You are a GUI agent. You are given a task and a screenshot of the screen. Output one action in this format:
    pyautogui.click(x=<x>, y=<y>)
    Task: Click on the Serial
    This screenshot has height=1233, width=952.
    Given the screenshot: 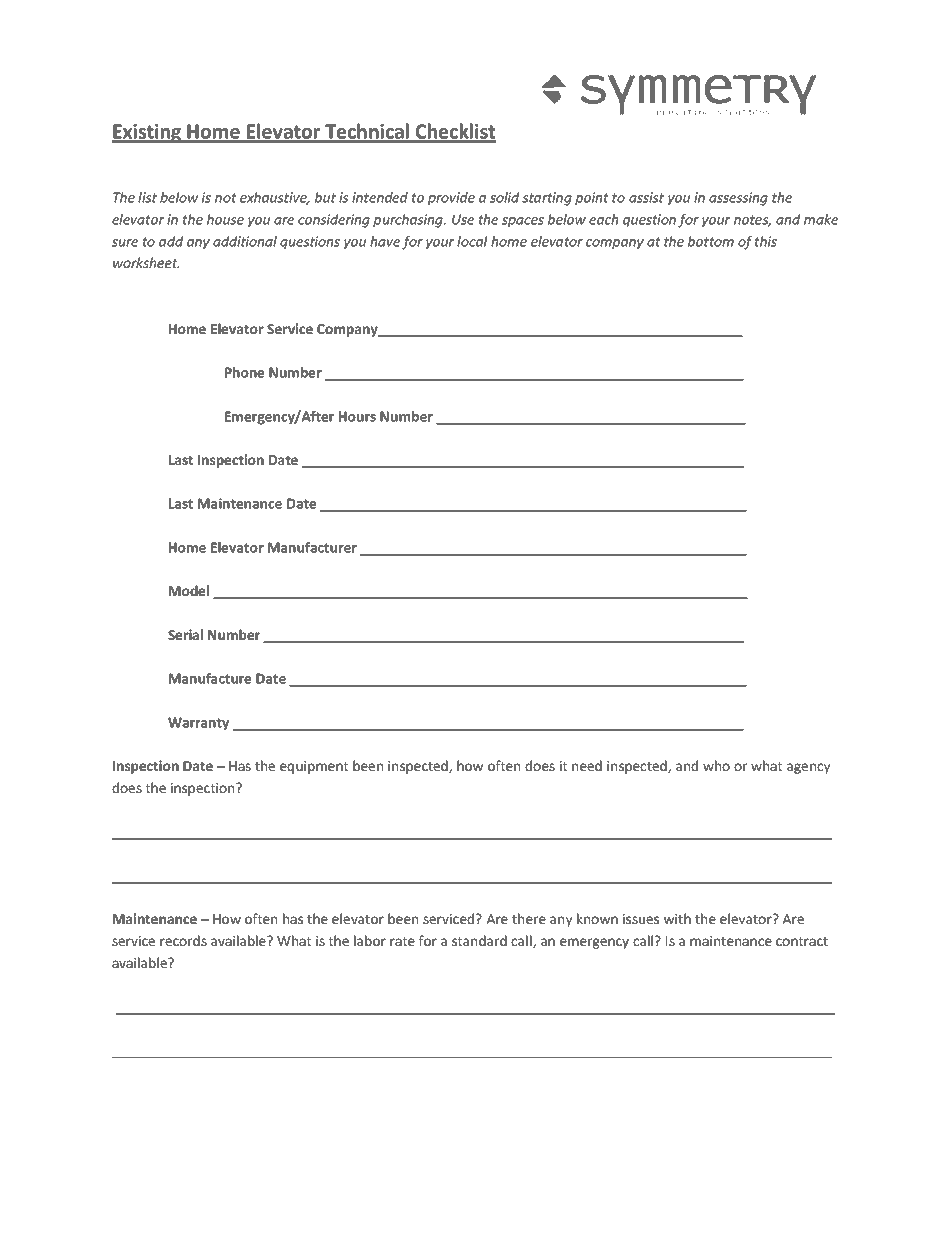 What is the action you would take?
    pyautogui.click(x=185, y=634)
